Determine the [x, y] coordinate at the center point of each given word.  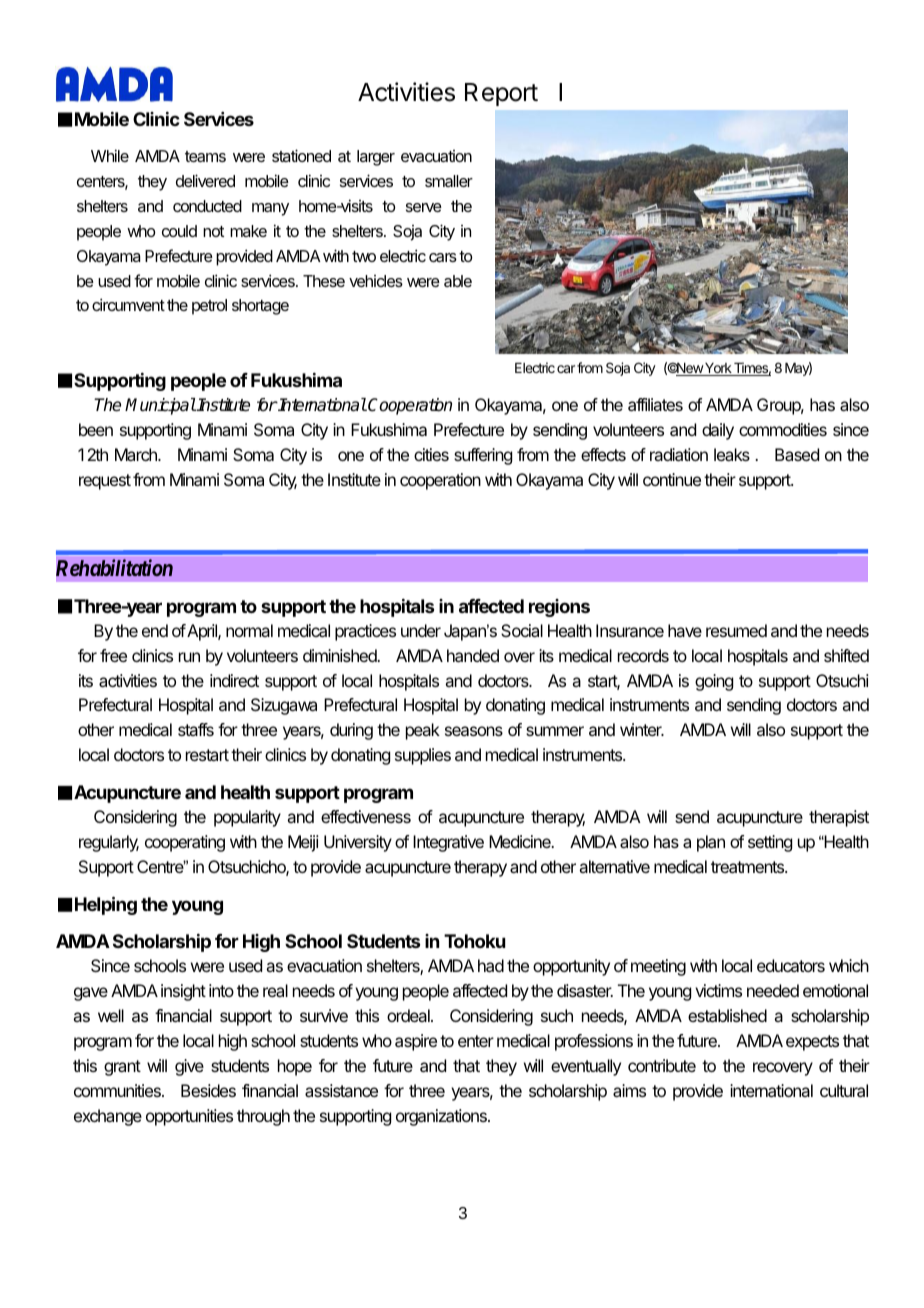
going [714, 682]
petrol [209, 307]
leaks [732, 454]
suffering [483, 456]
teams [205, 156]
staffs [196, 729]
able [458, 281]
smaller [449, 181]
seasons [474, 731]
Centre [161, 866]
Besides [208, 1090]
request [105, 482]
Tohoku [475, 941]
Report [501, 94]
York [718, 369]
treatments [749, 867]
